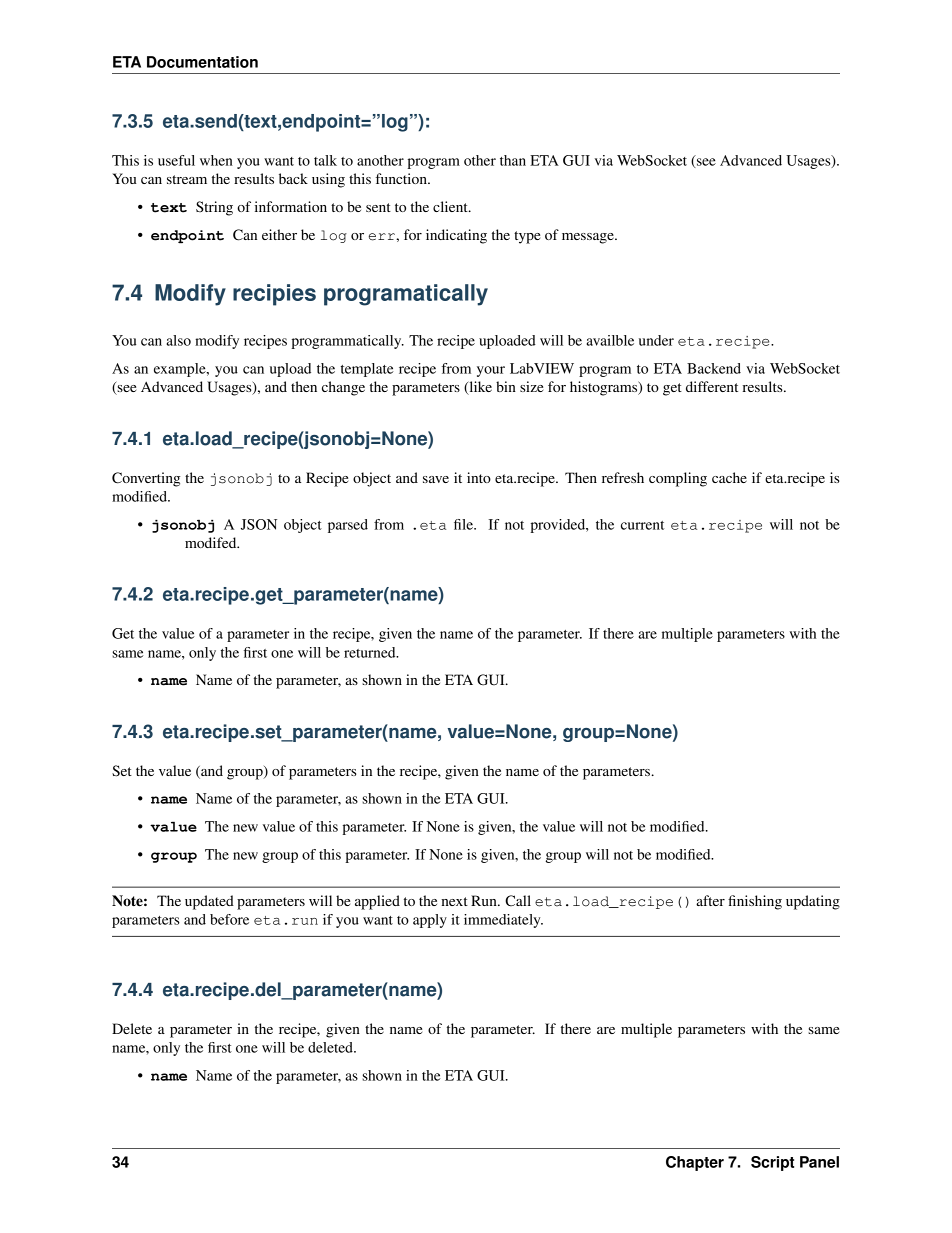 This screenshot has width=952, height=1233. I want to click on Chapter, so click(695, 1163).
